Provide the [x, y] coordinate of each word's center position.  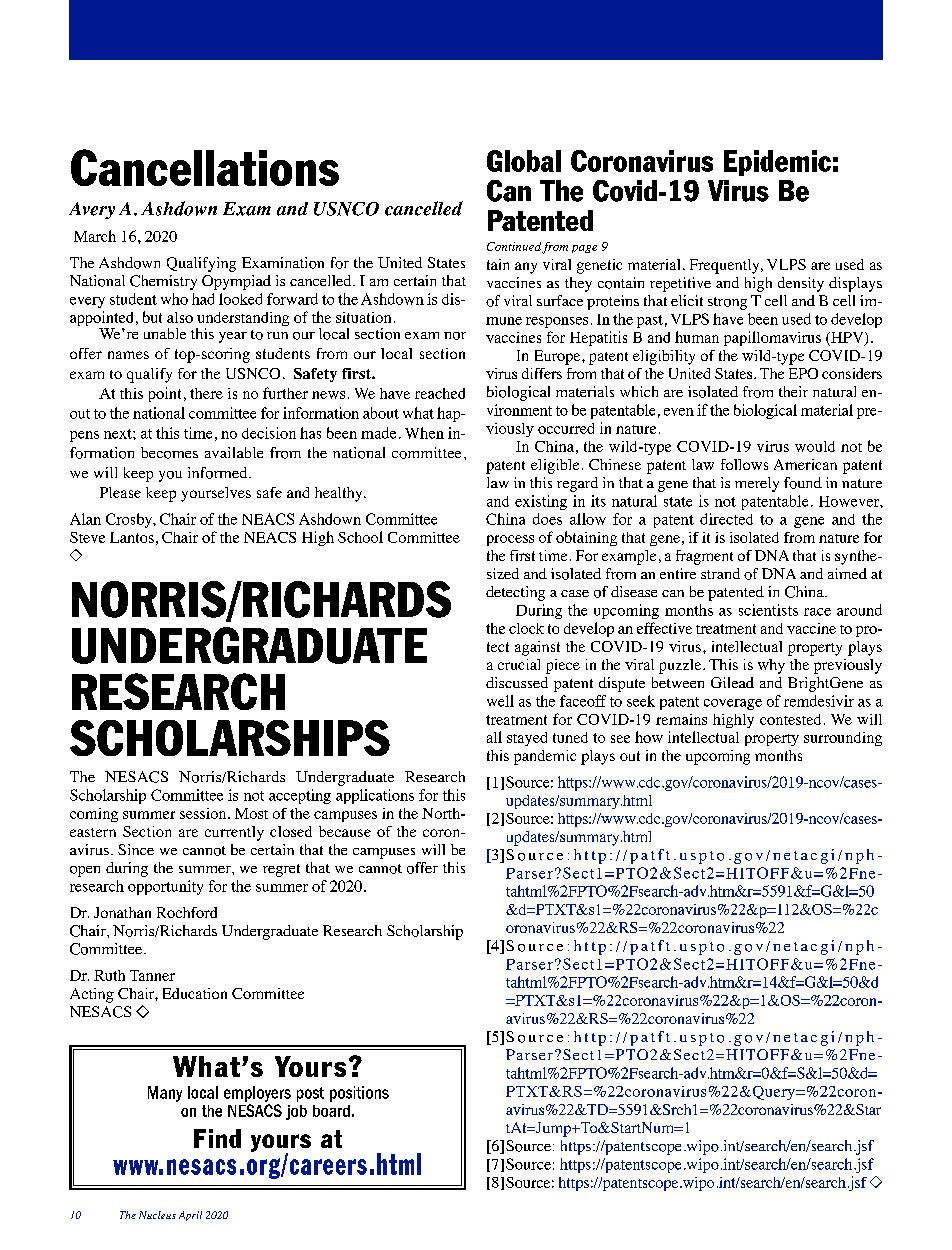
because [345, 831]
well [500, 701]
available [234, 452]
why [771, 666]
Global [524, 161]
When [424, 433]
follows [744, 464]
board [331, 1111]
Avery [92, 210]
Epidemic [777, 163]
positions [359, 1094]
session [204, 813]
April [190, 1216]
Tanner [152, 975]
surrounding [843, 739]
